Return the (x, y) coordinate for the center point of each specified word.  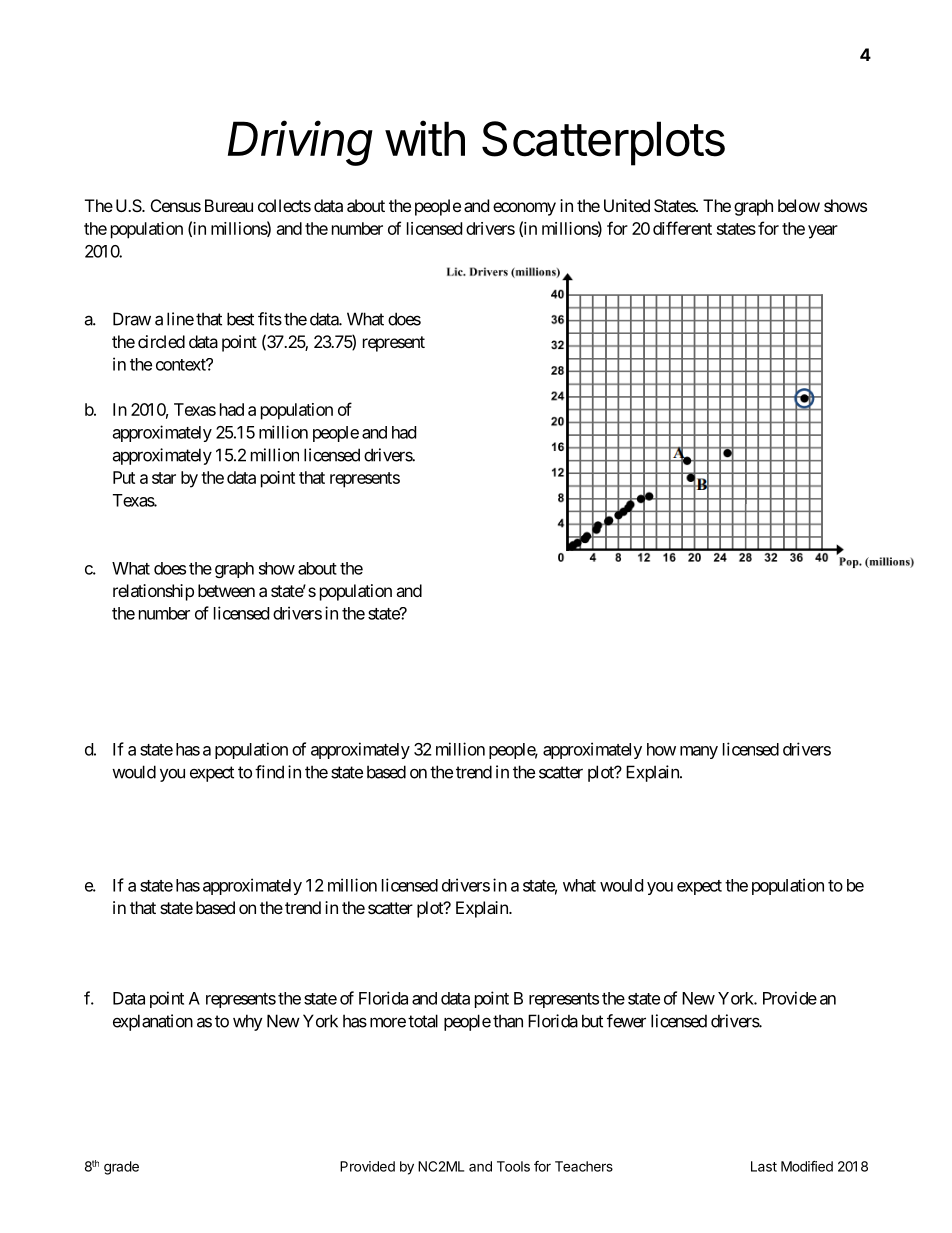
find (269, 772)
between (226, 590)
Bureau (229, 205)
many (699, 752)
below (799, 205)
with (425, 138)
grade (121, 1168)
